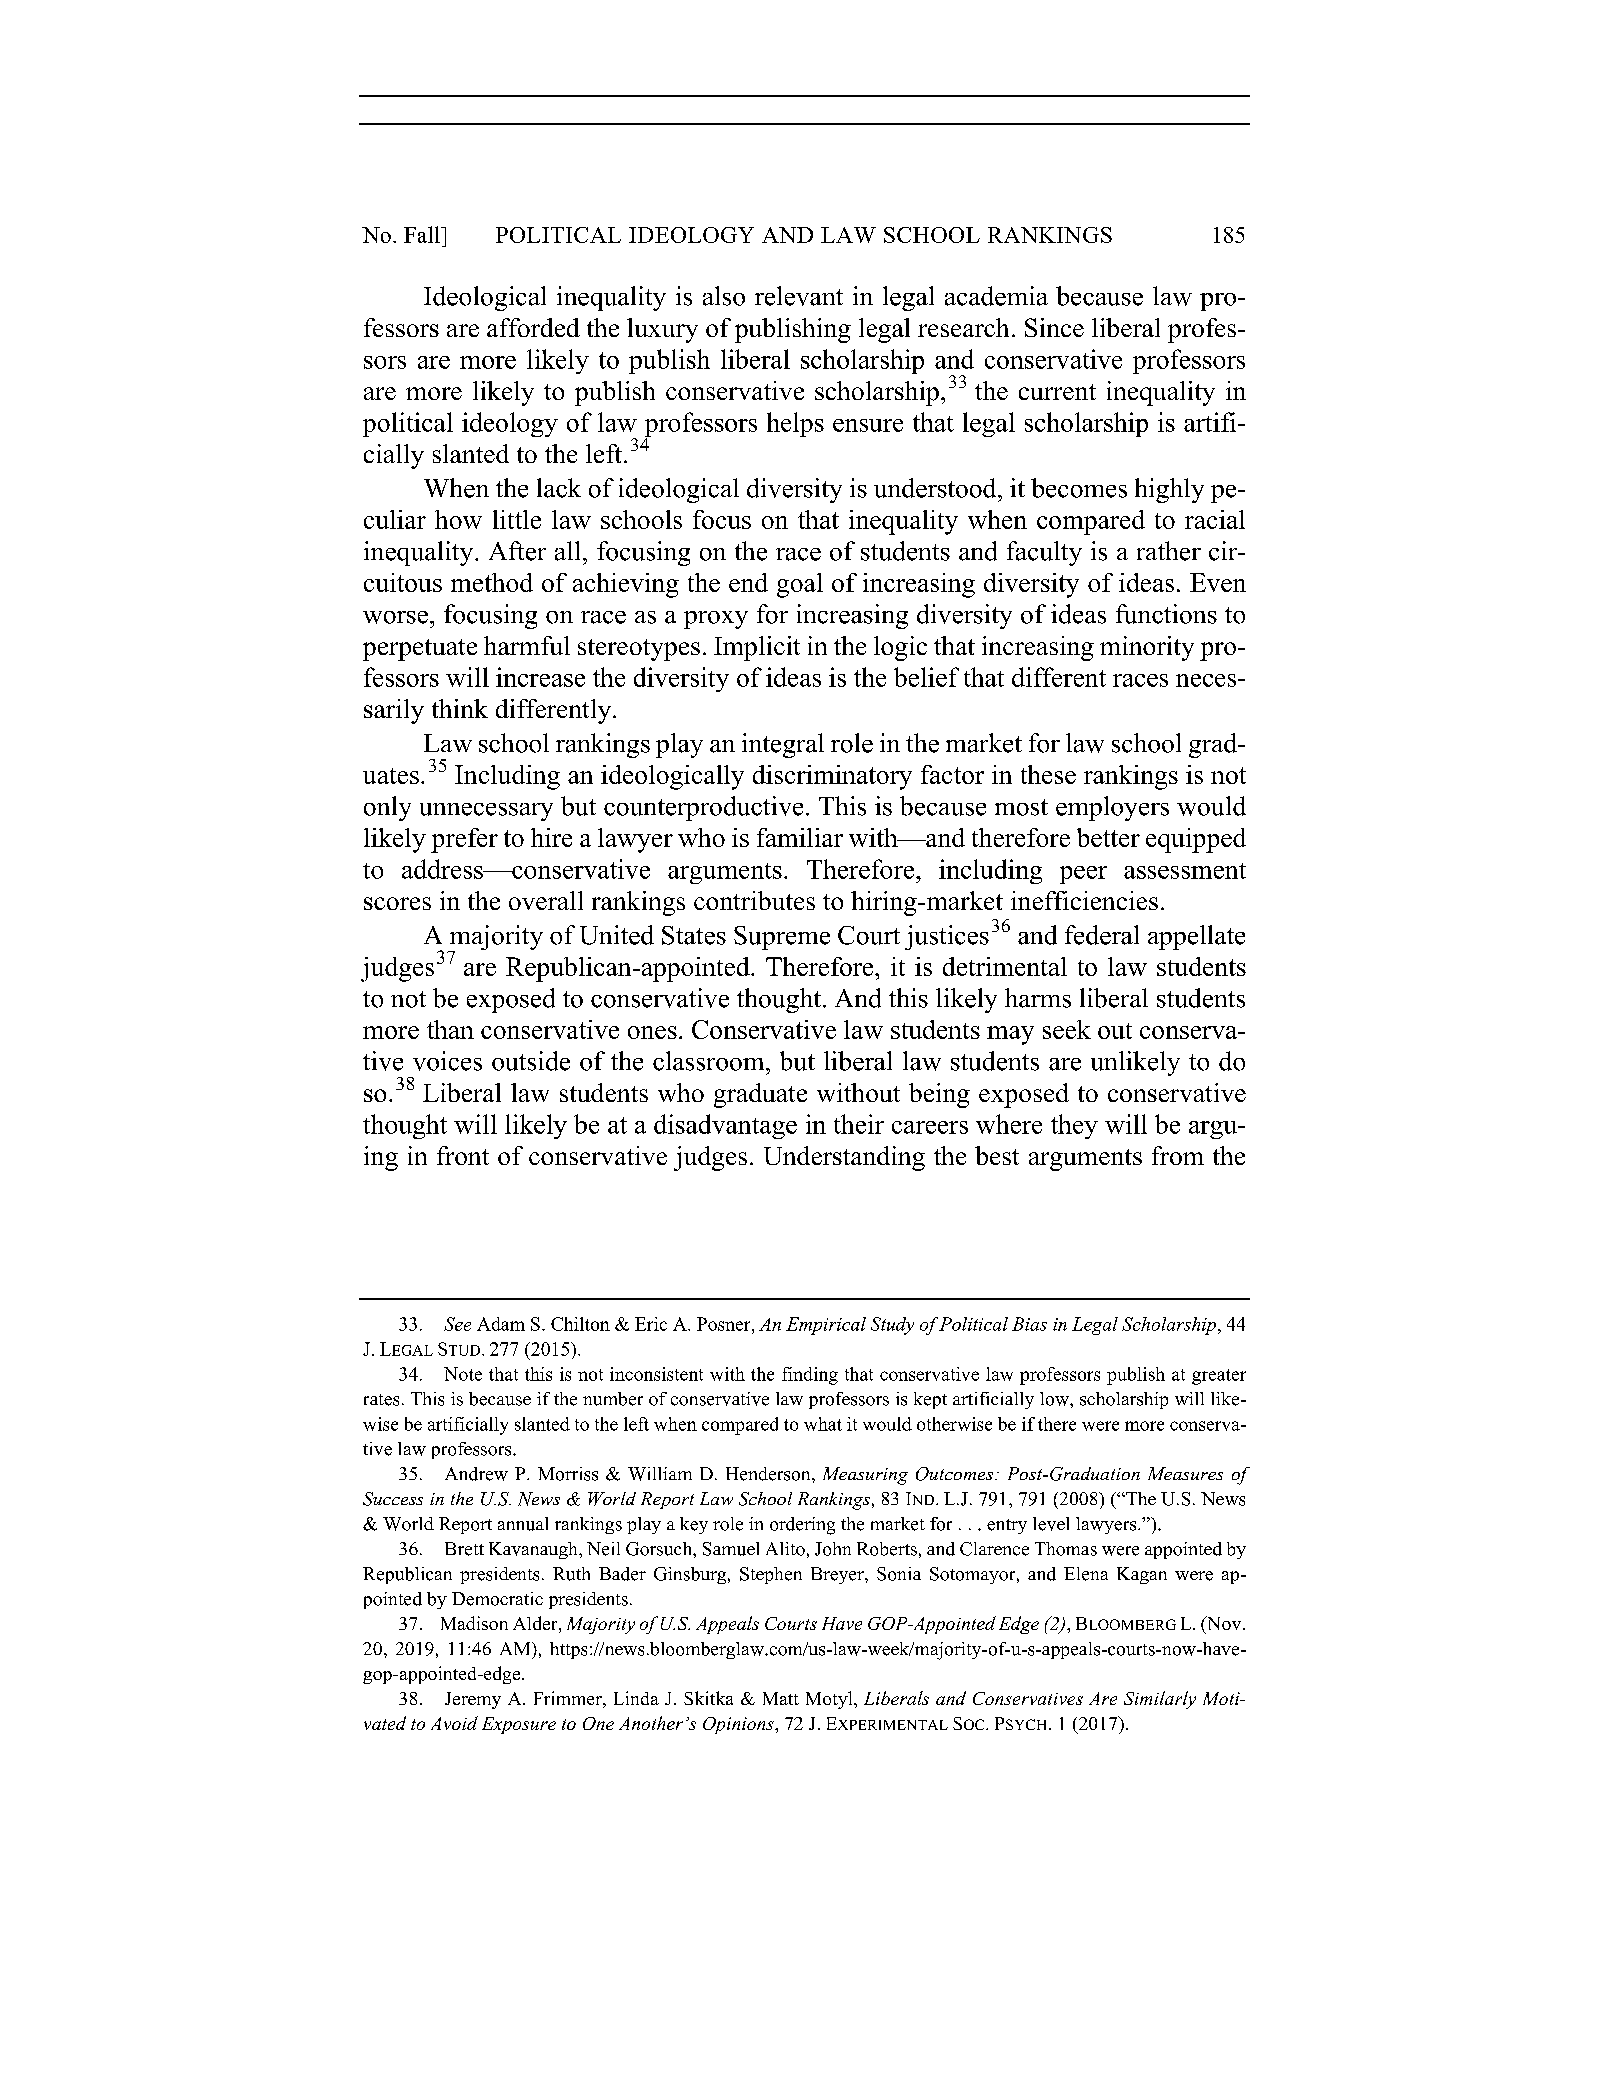  What do you see at coordinates (473, 1700) in the page?
I see `Jeremy` at bounding box center [473, 1700].
